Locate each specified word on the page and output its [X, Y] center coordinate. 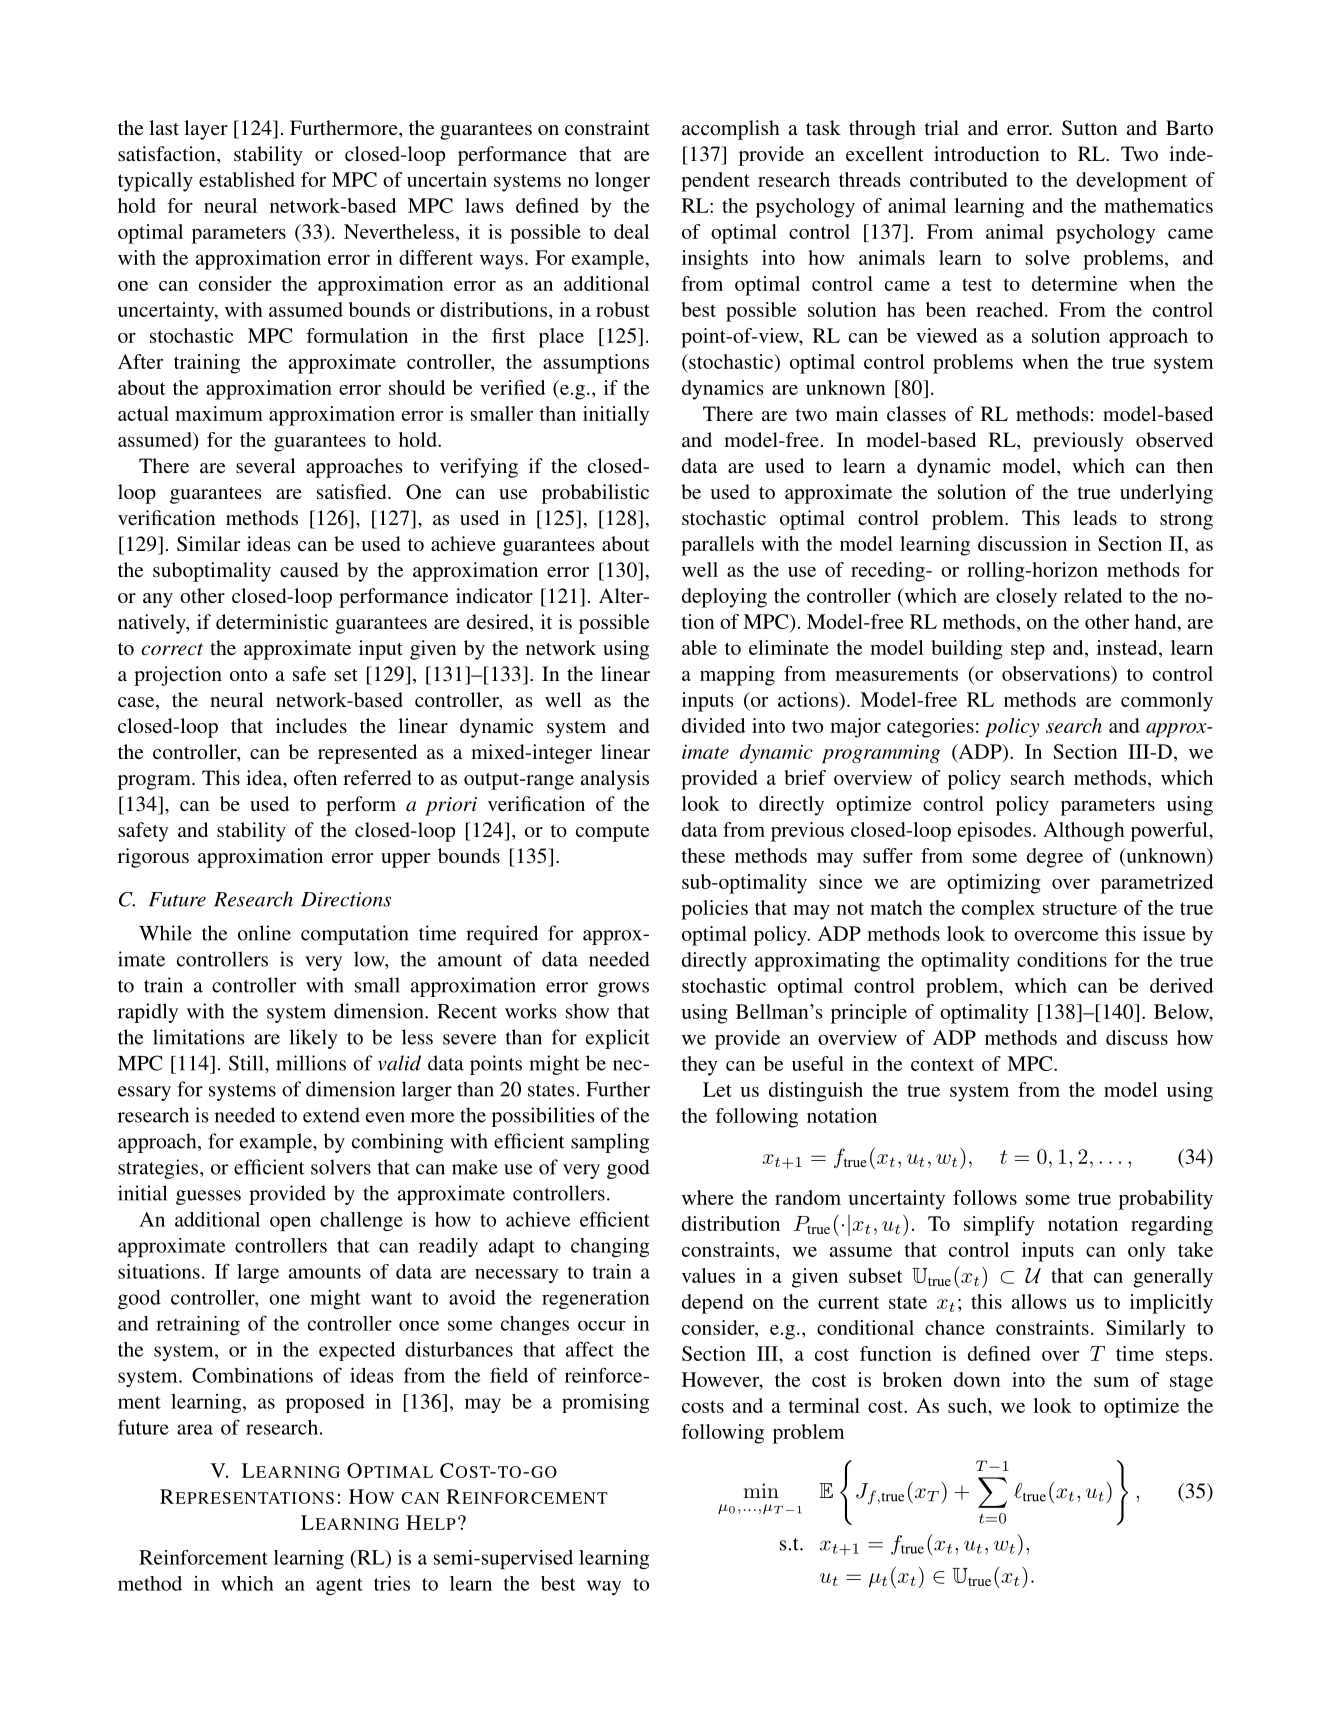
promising [605, 1403]
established [247, 179]
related [1093, 595]
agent [339, 1586]
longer [622, 182]
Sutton [1090, 128]
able [699, 647]
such [968, 1405]
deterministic [272, 621]
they [700, 1066]
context [942, 1064]
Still [247, 1063]
